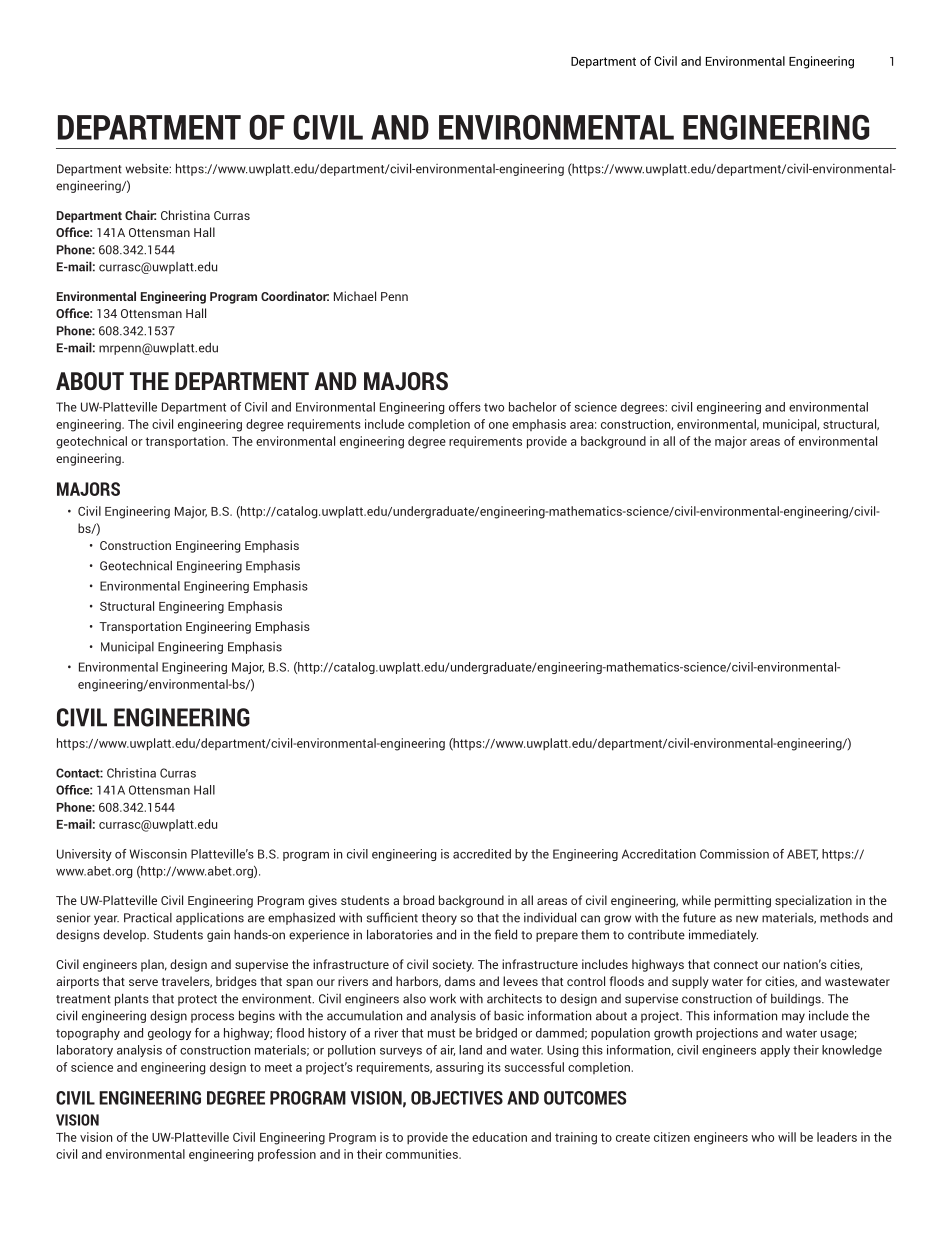 The width and height of the document is (952, 1233). Describe the element at coordinates (736, 965) in the document. I see `connect` at that location.
